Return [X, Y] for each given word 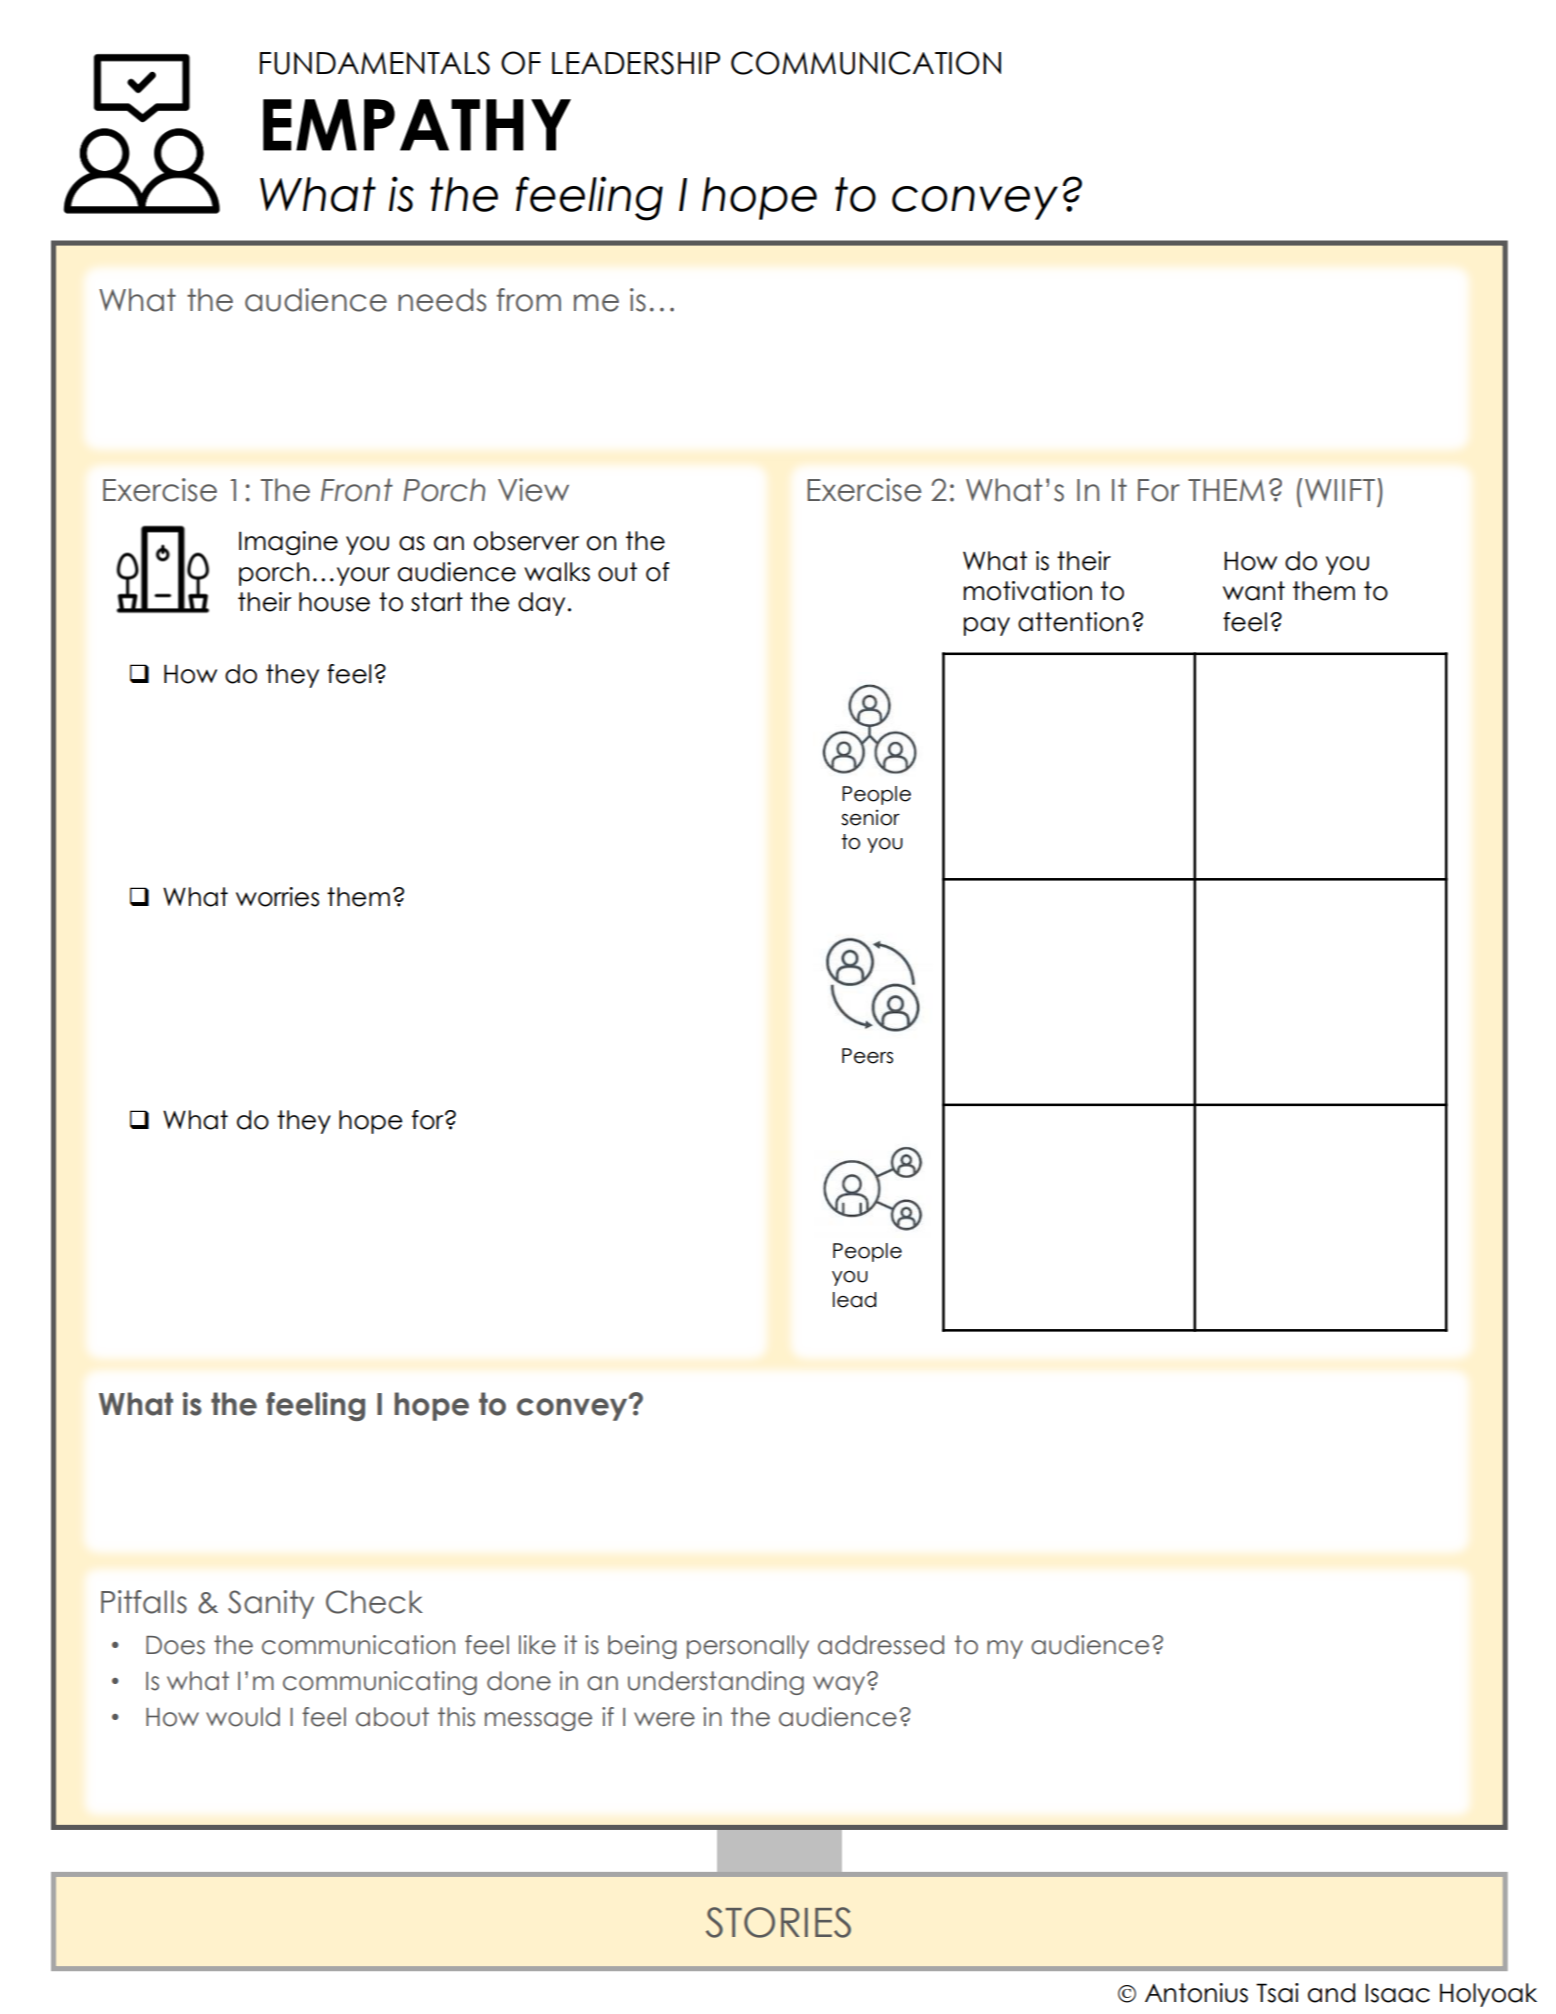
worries [277, 897]
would [243, 1717]
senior [870, 817]
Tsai [1277, 1993]
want [1254, 591]
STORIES [778, 1922]
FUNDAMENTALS [375, 63]
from [529, 300]
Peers [867, 1056]
